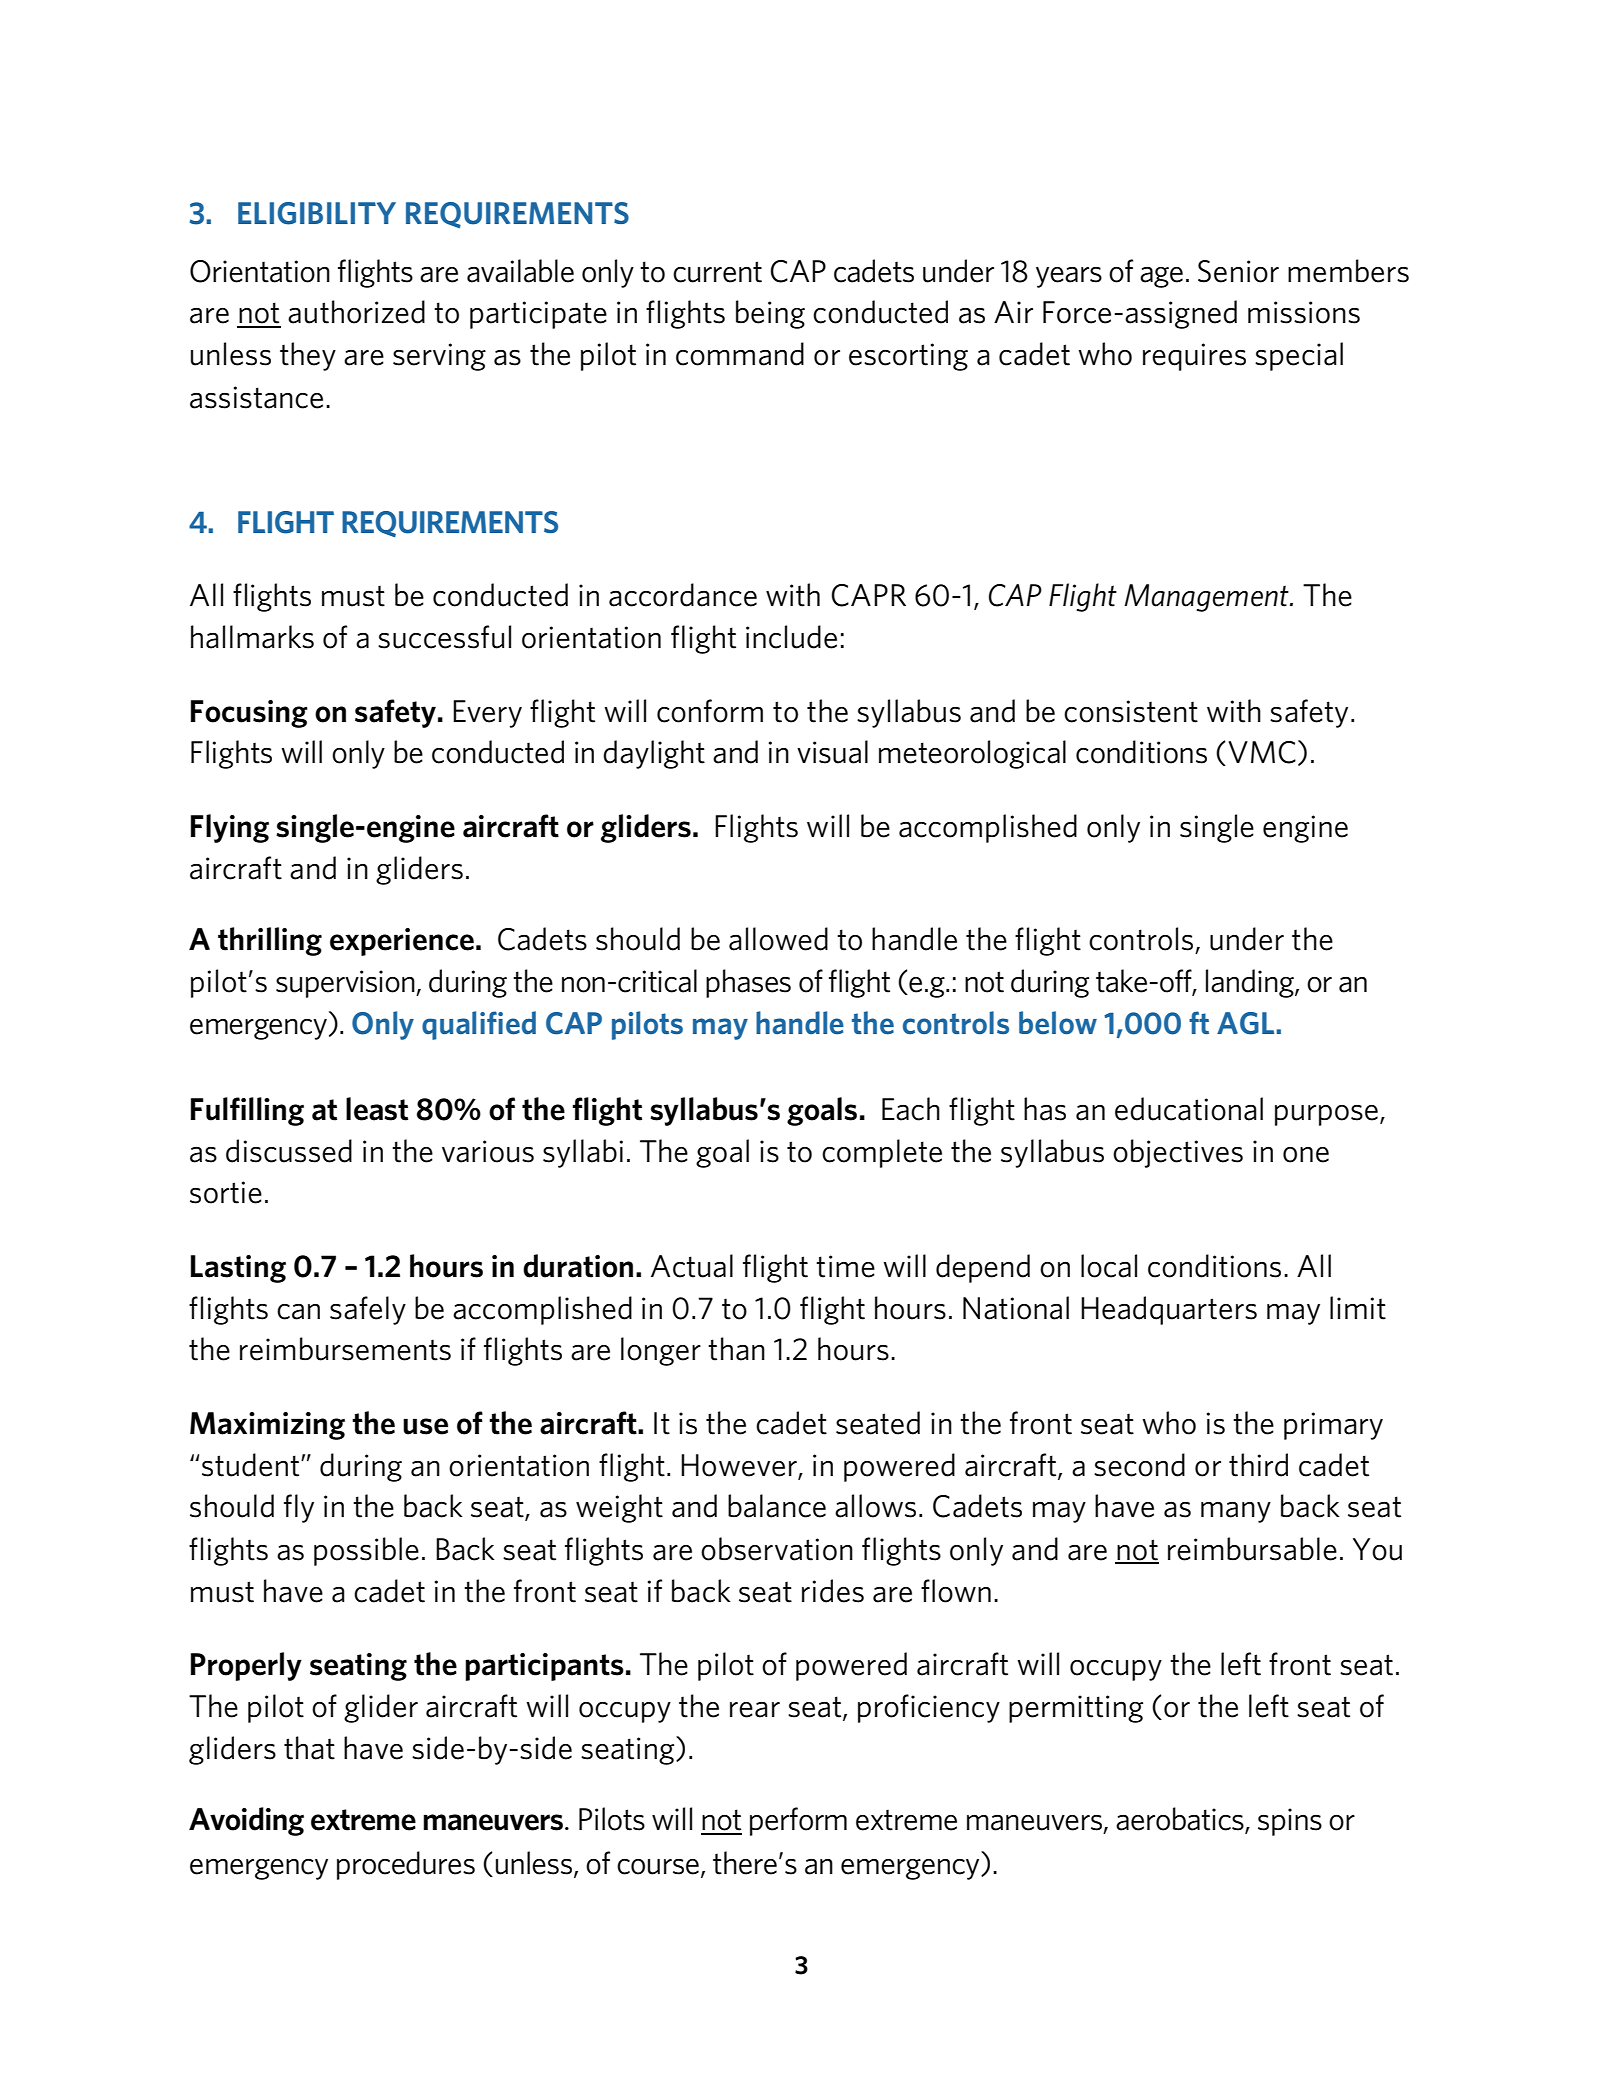 The image size is (1603, 2074). What do you see at coordinates (1258, 1465) in the screenshot?
I see `third` at bounding box center [1258, 1465].
